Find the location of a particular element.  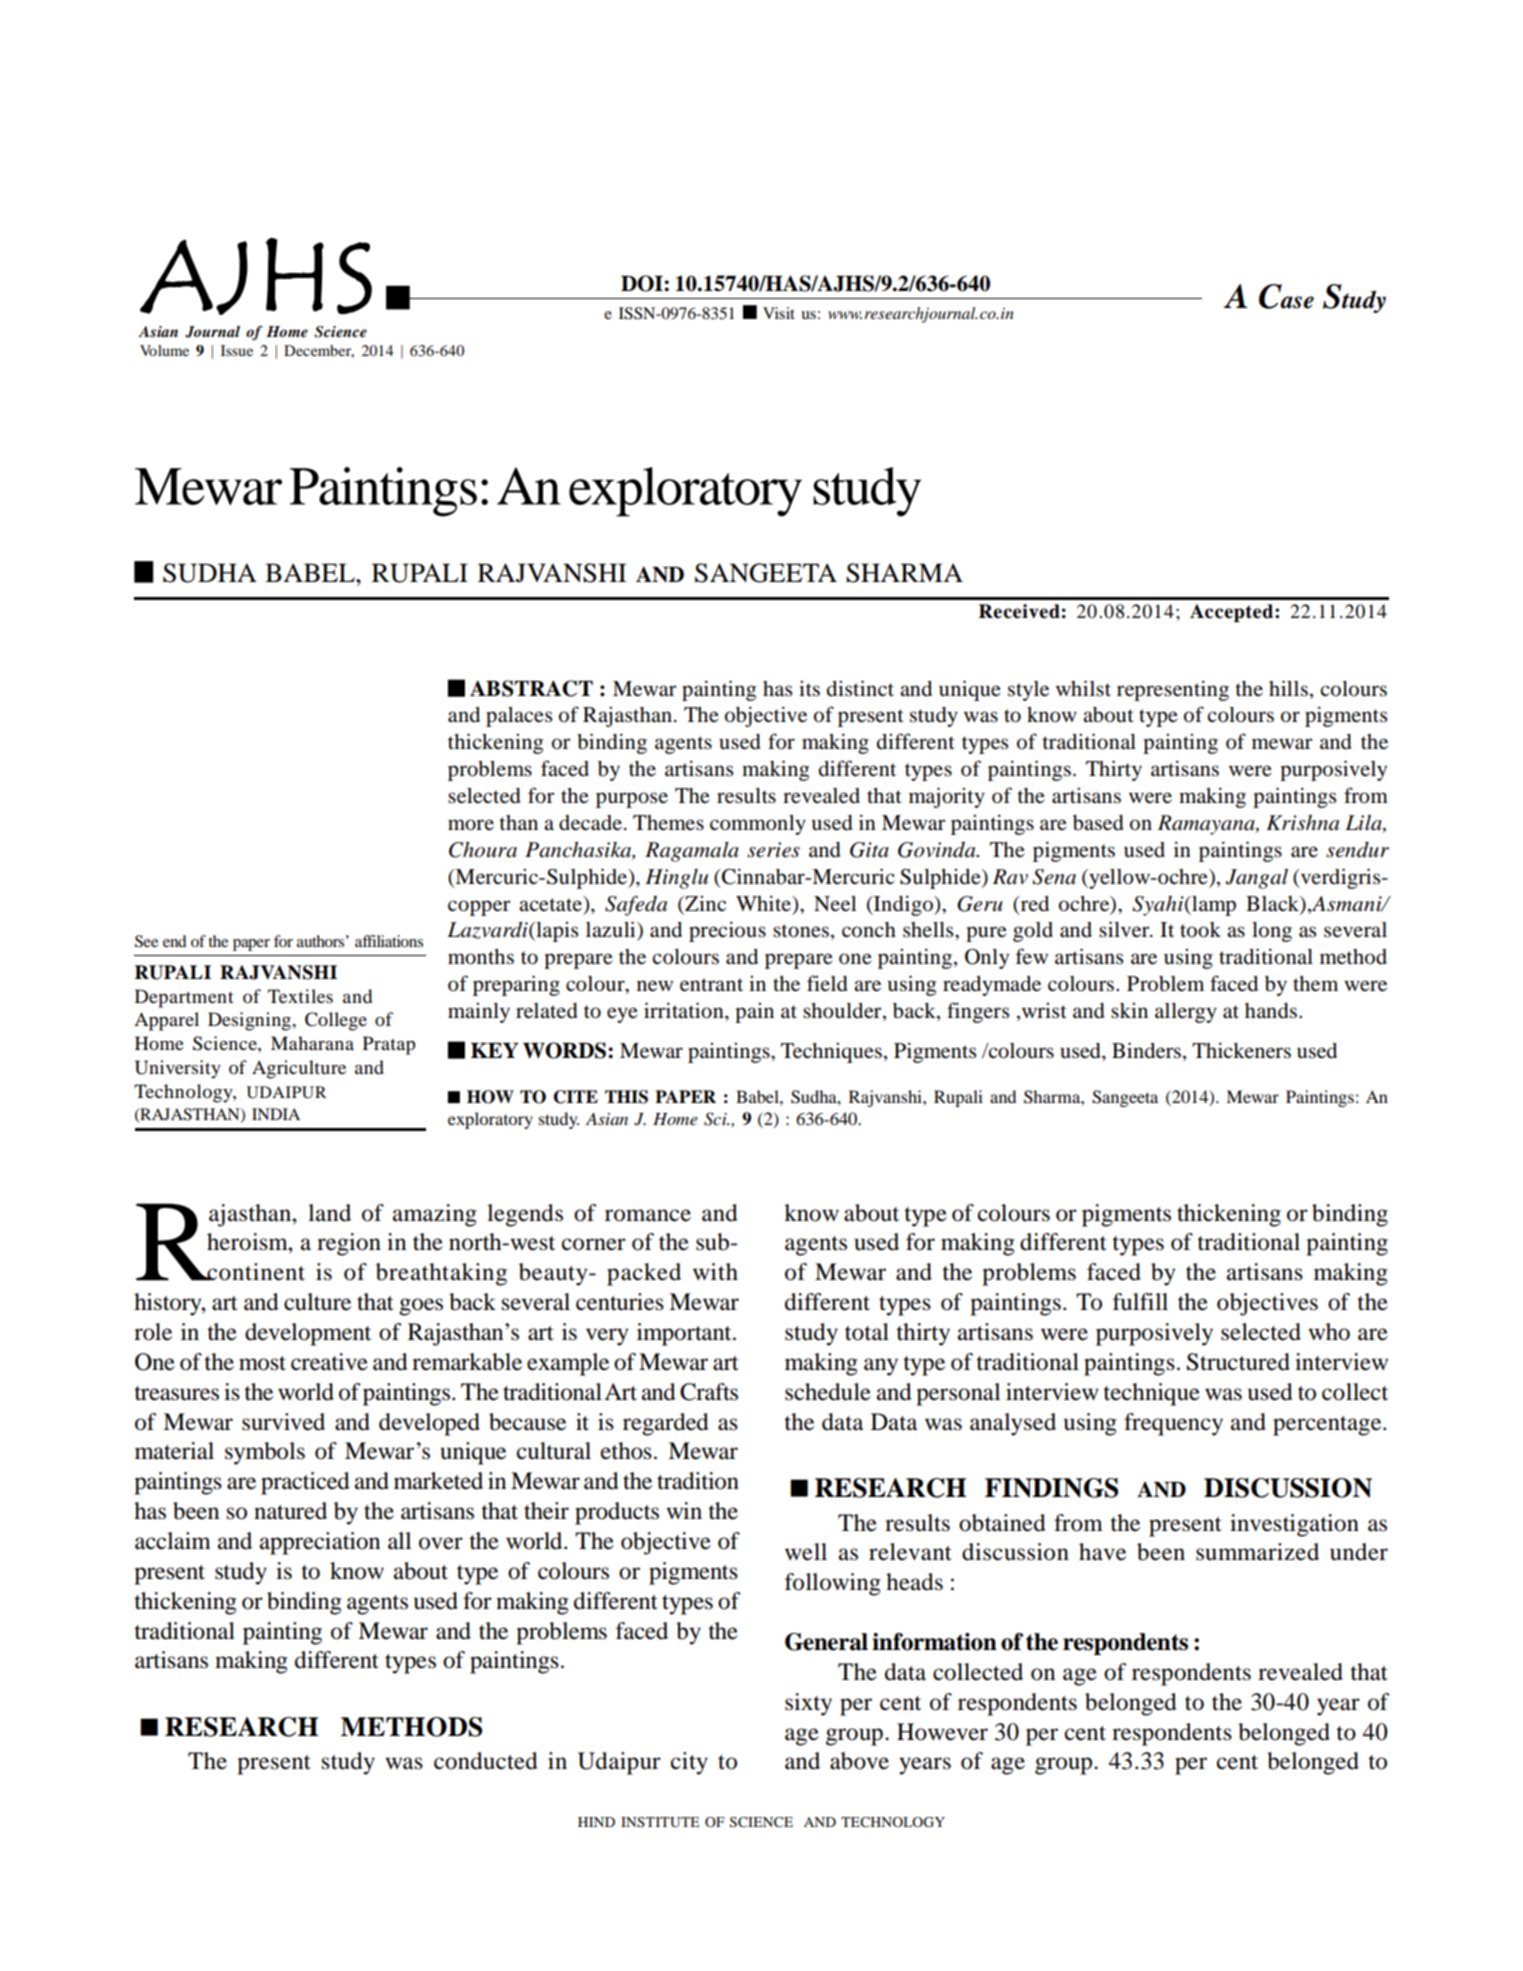

series is located at coordinates (773, 850).
